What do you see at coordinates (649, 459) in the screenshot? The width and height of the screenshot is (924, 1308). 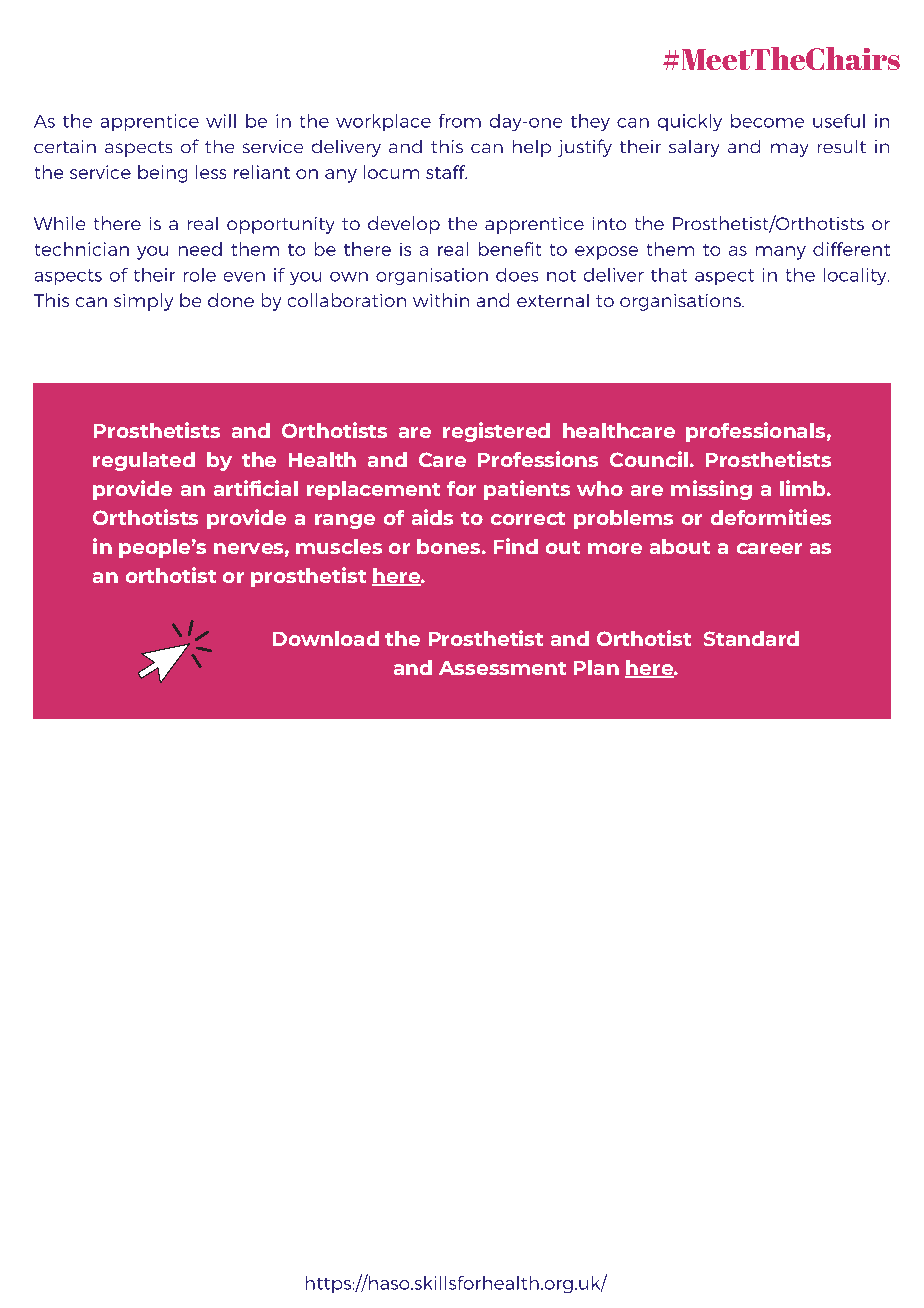 I see `Council` at bounding box center [649, 459].
